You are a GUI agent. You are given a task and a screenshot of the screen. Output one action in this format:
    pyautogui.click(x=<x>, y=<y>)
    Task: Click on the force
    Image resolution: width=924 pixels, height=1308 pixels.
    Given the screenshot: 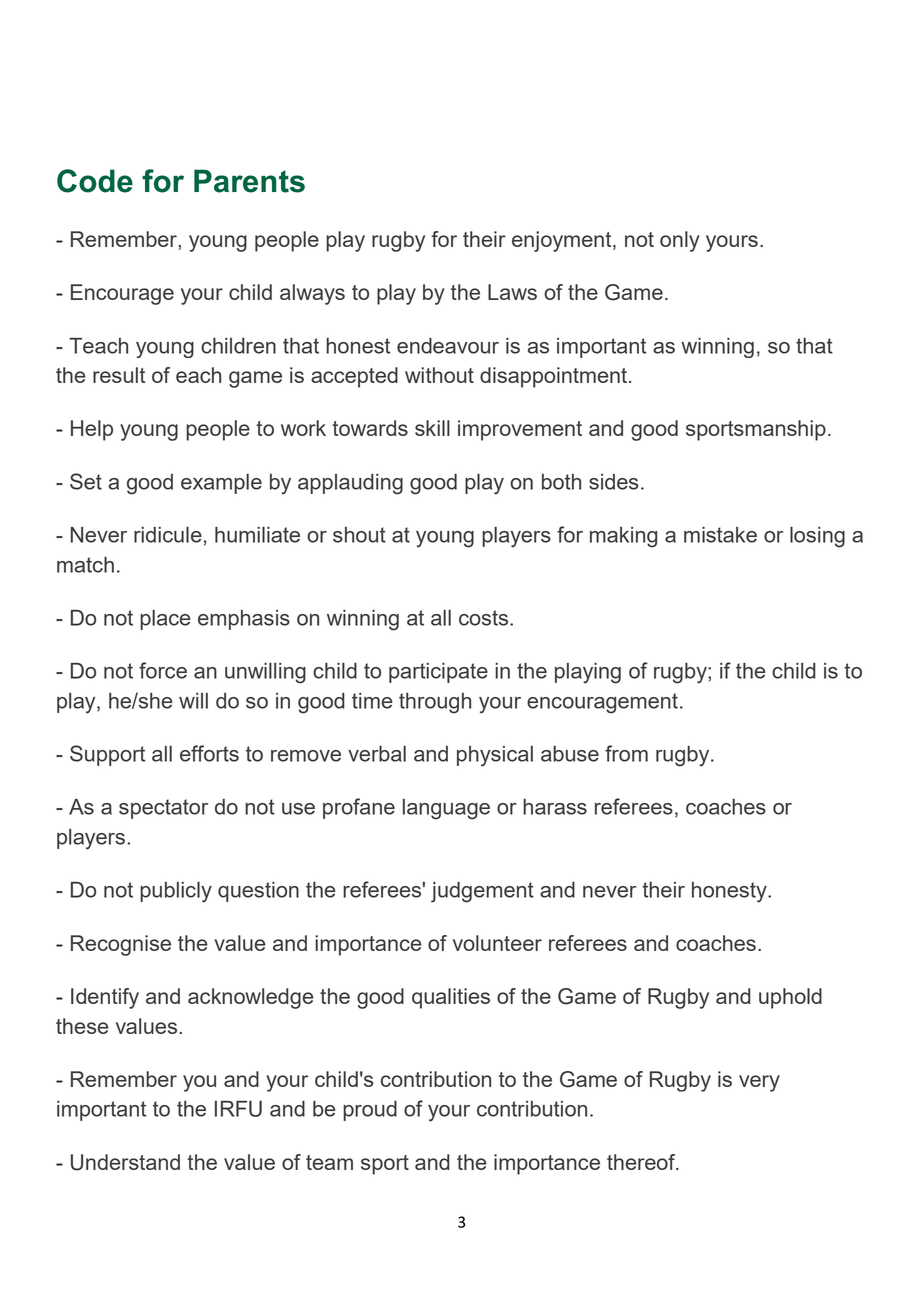 What is the action you would take?
    pyautogui.click(x=163, y=670)
